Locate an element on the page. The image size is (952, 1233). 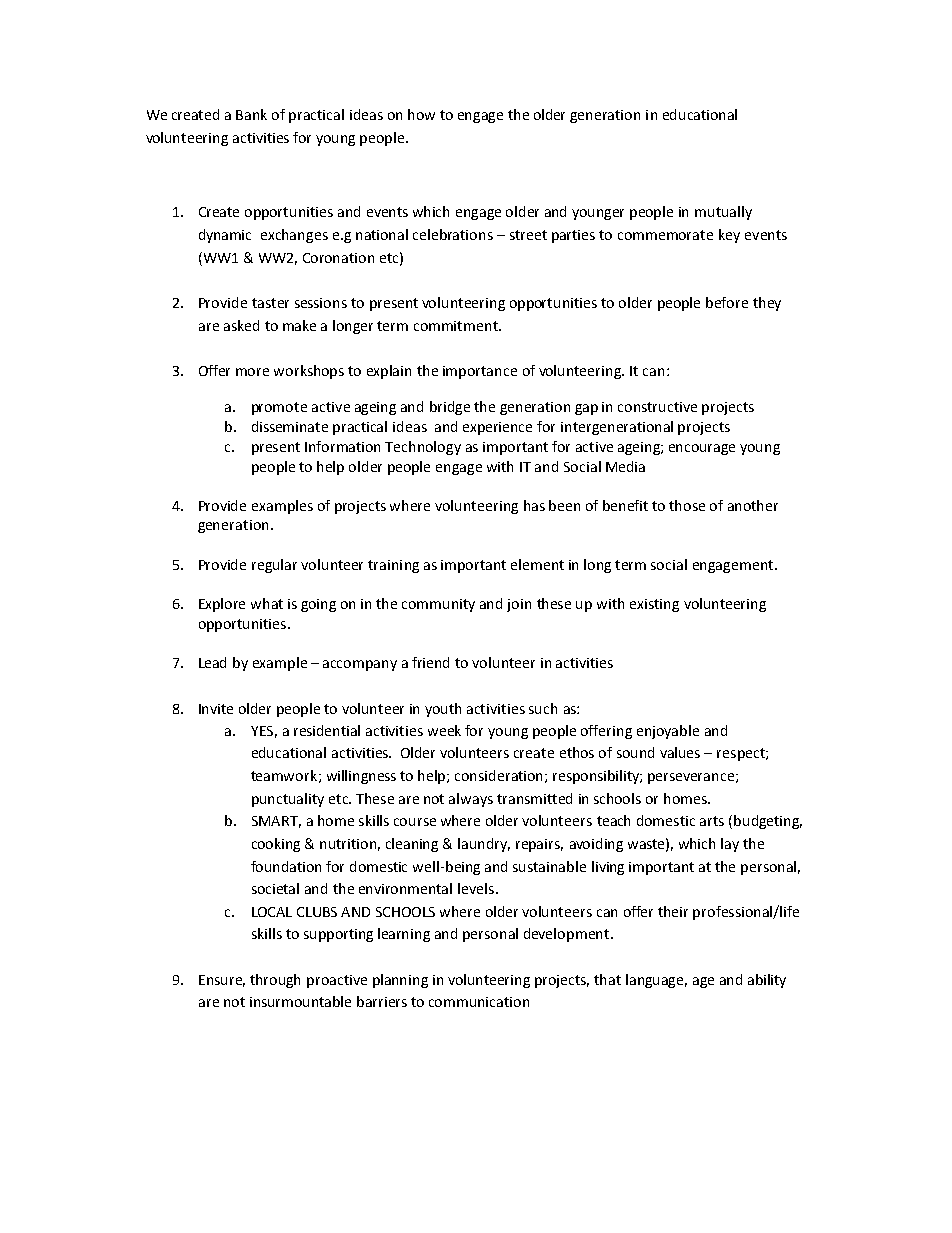
communication is located at coordinates (479, 1002).
